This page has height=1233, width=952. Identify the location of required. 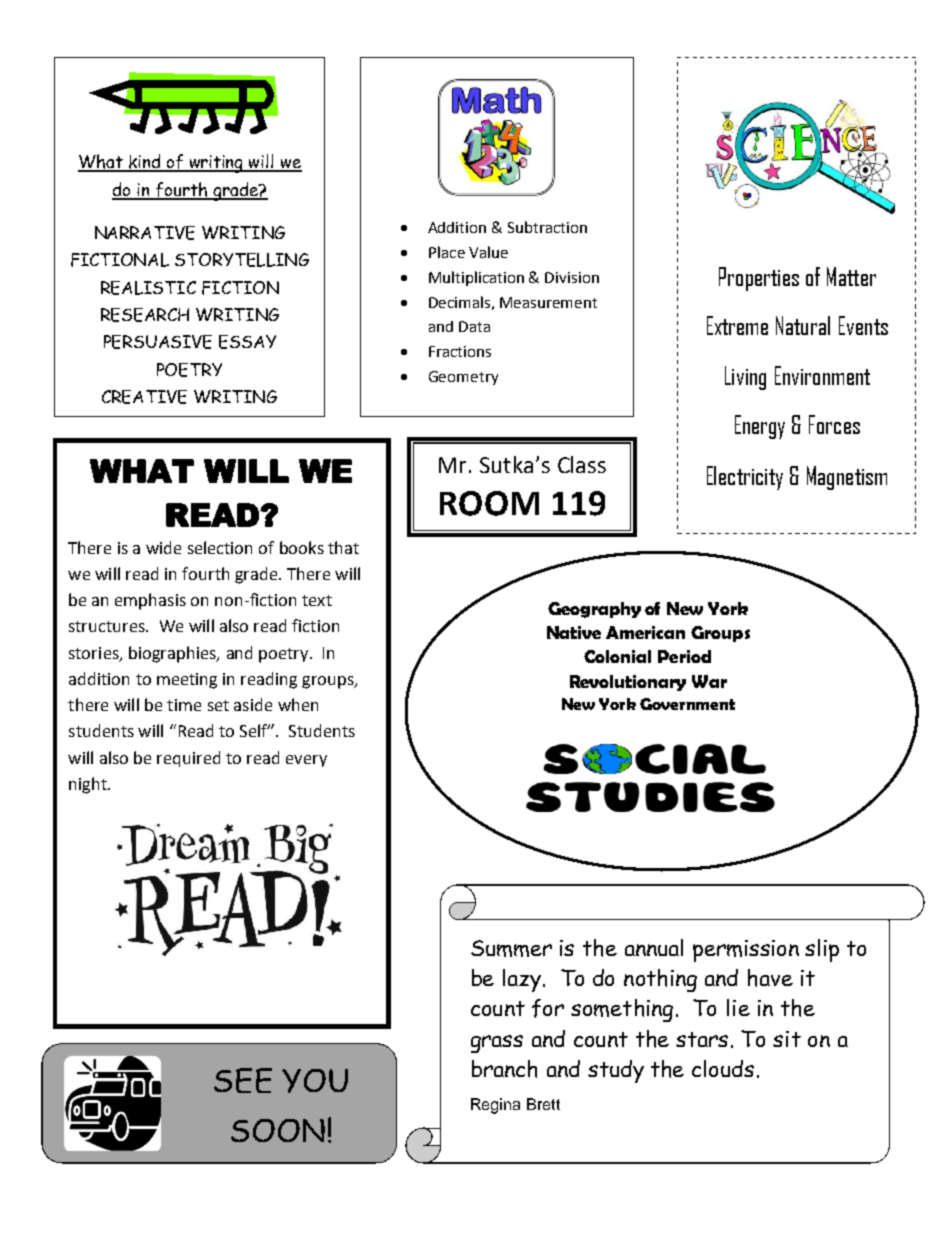
(188, 759).
